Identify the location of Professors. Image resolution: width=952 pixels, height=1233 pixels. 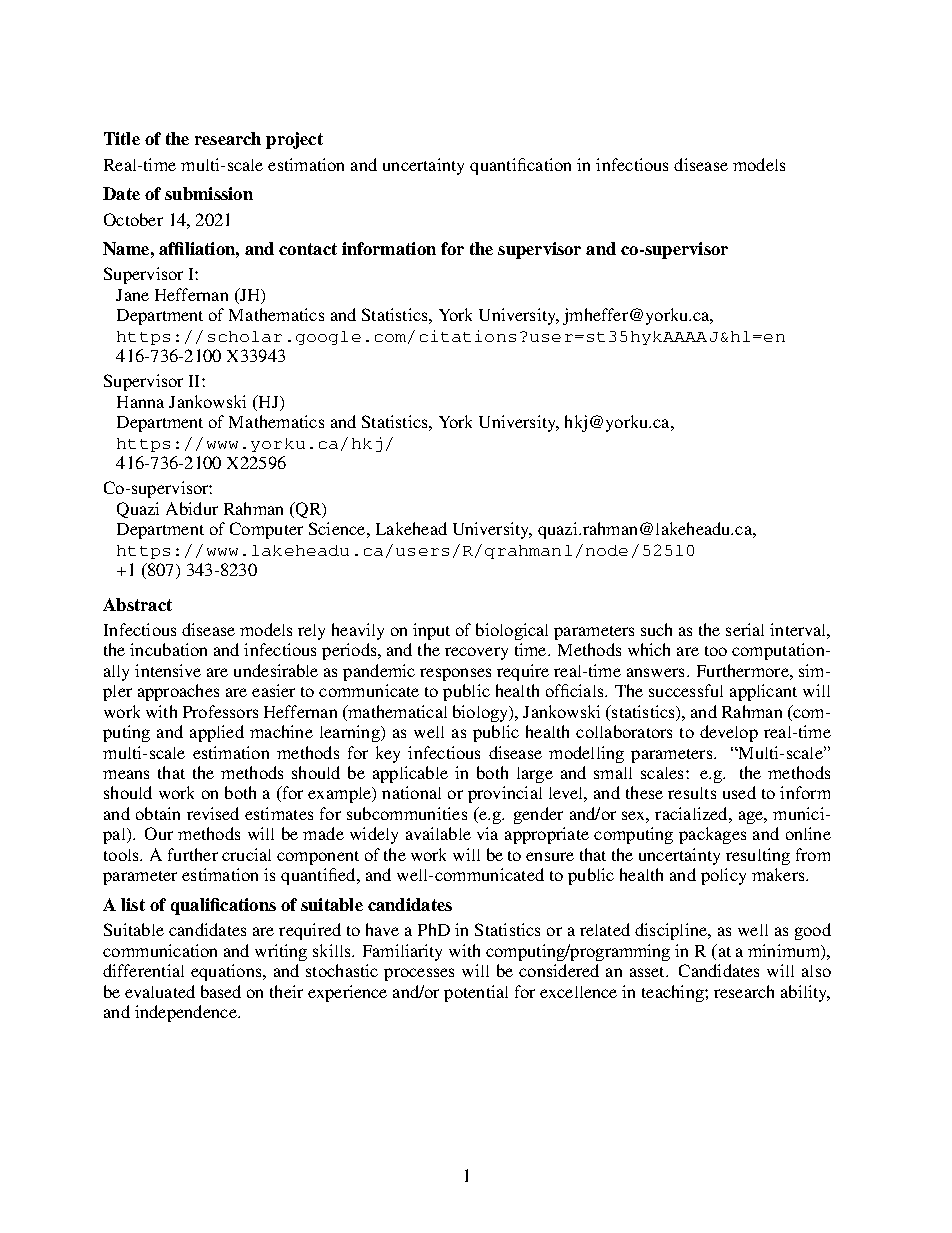
(220, 711).
